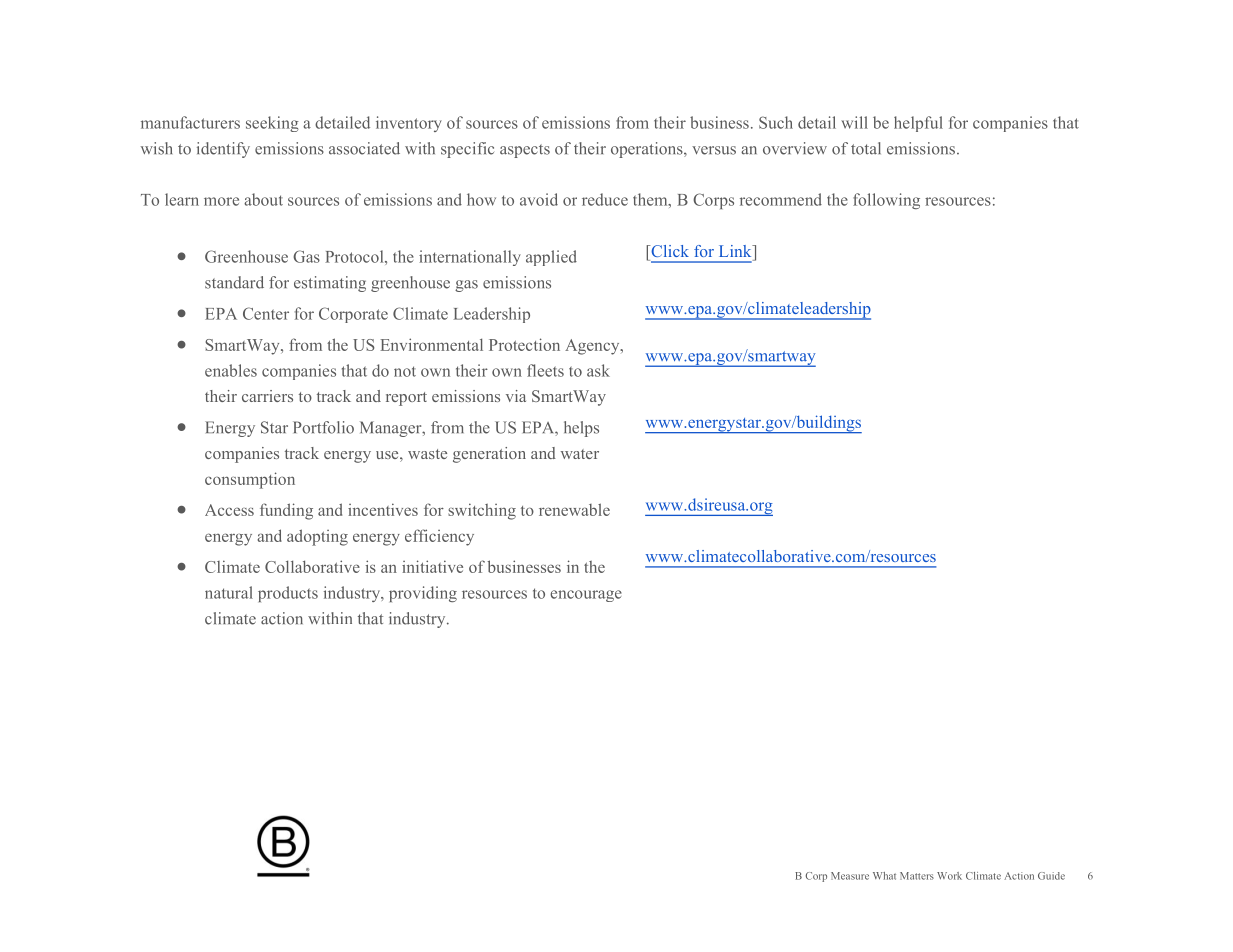 Image resolution: width=1233 pixels, height=952 pixels. I want to click on funding, so click(286, 511).
